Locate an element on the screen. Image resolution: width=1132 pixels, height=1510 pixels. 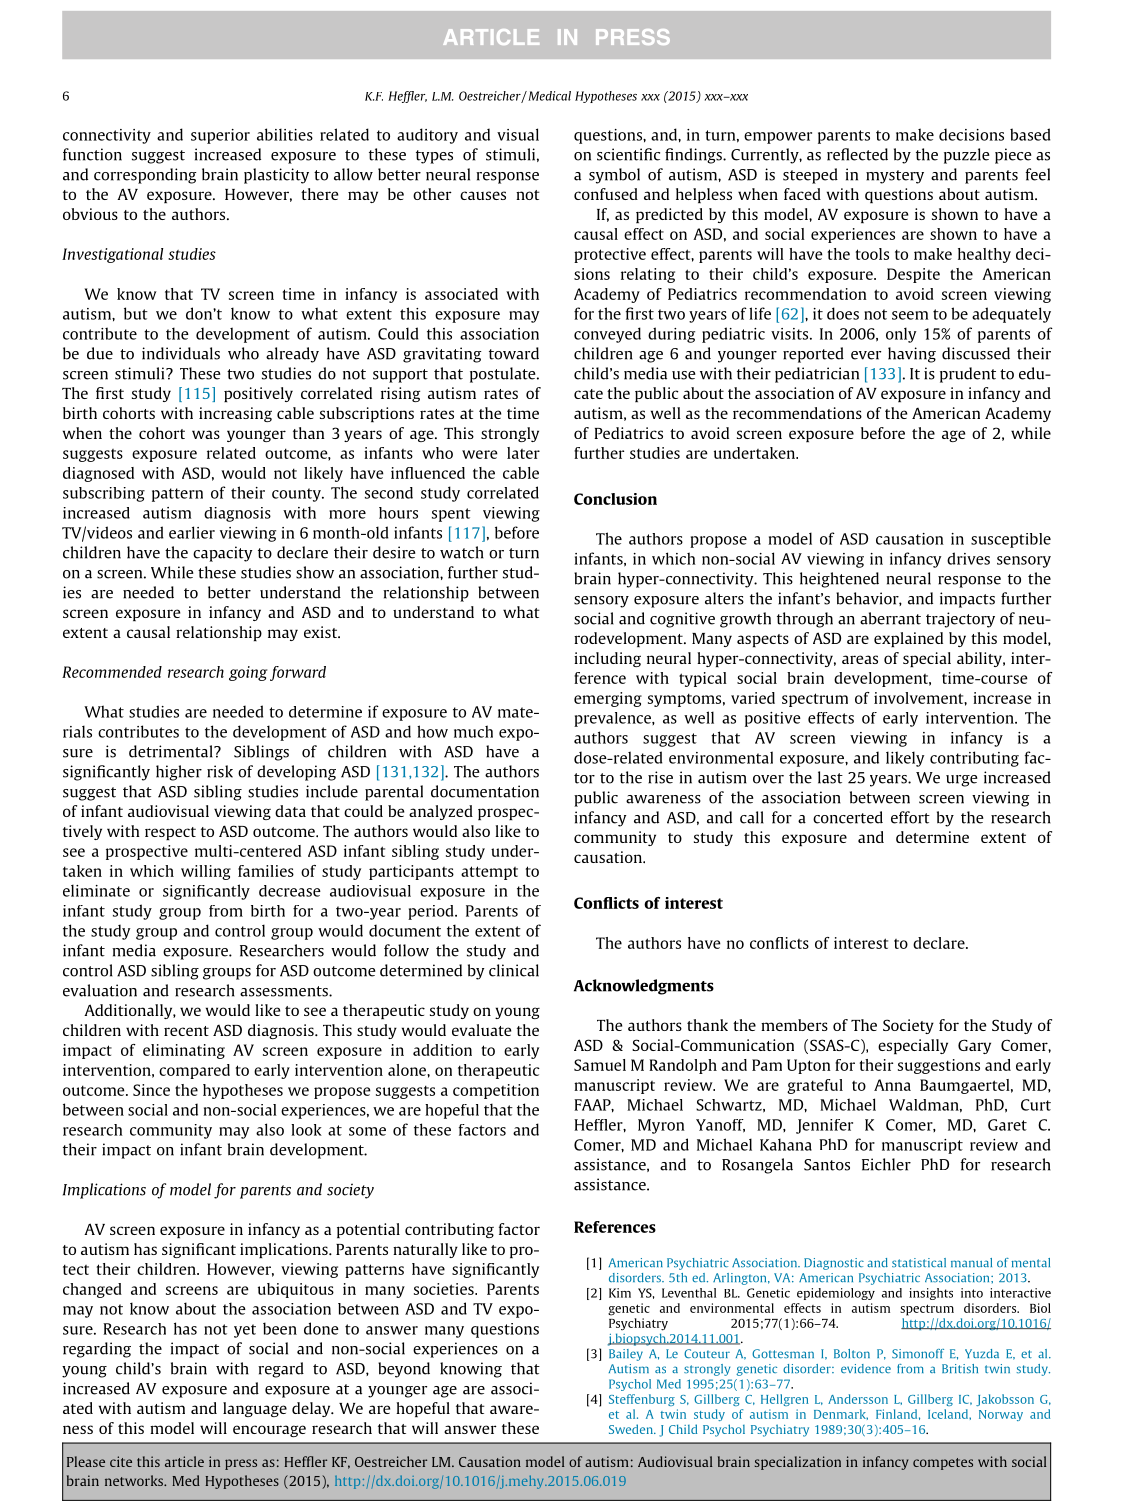
article is located at coordinates (184, 1461).
